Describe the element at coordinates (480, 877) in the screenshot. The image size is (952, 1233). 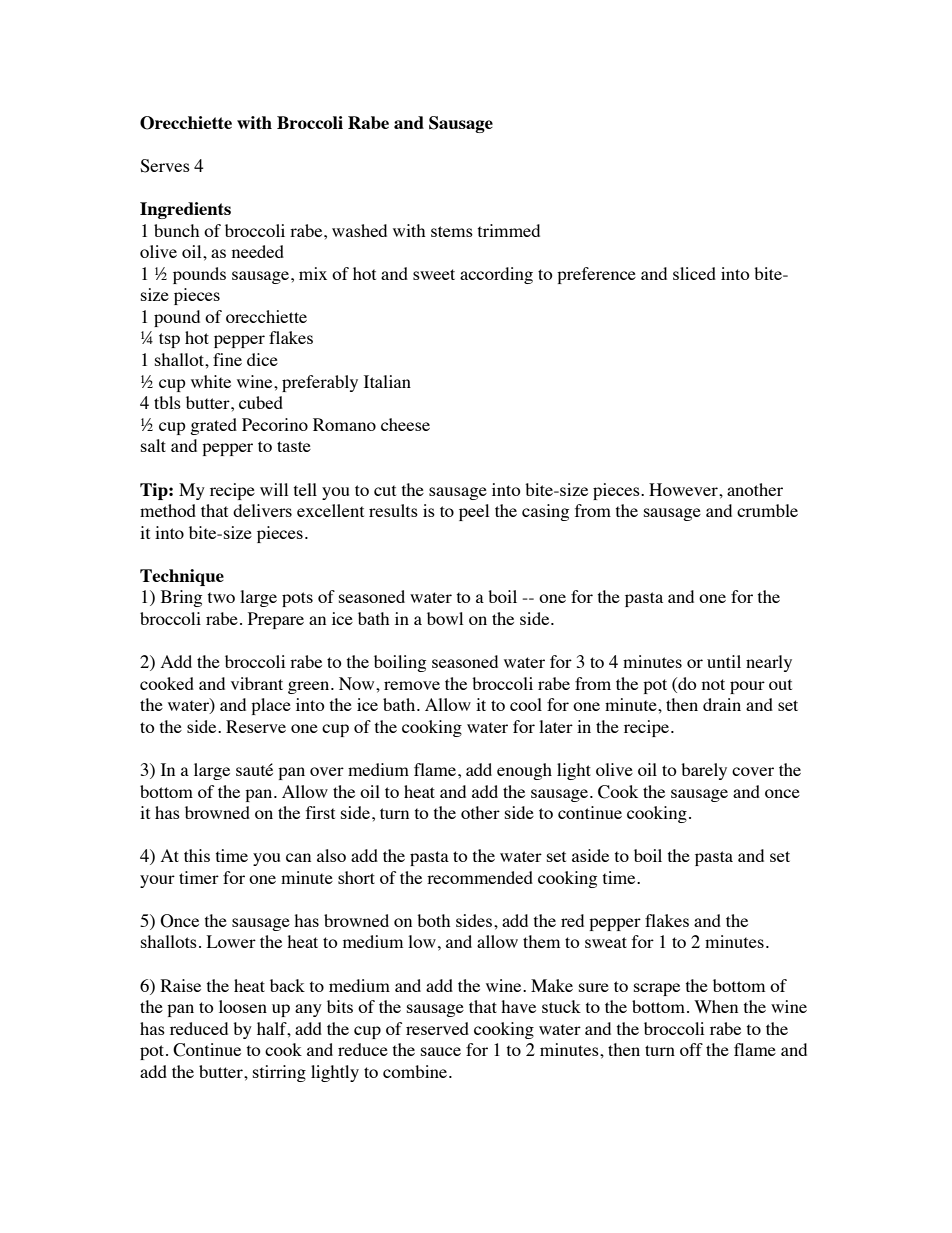
I see `recommended` at that location.
